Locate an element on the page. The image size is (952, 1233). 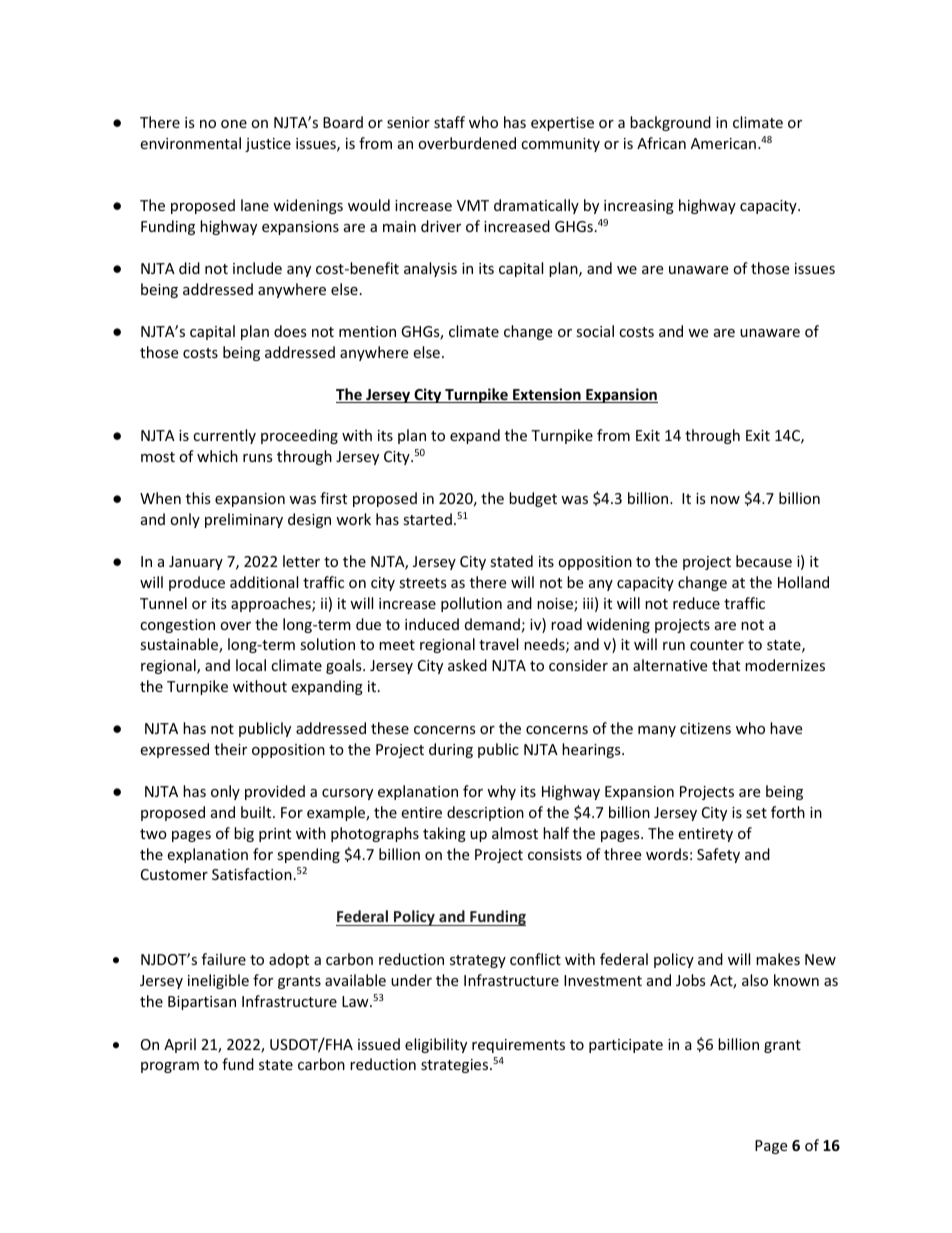
their is located at coordinates (230, 749).
